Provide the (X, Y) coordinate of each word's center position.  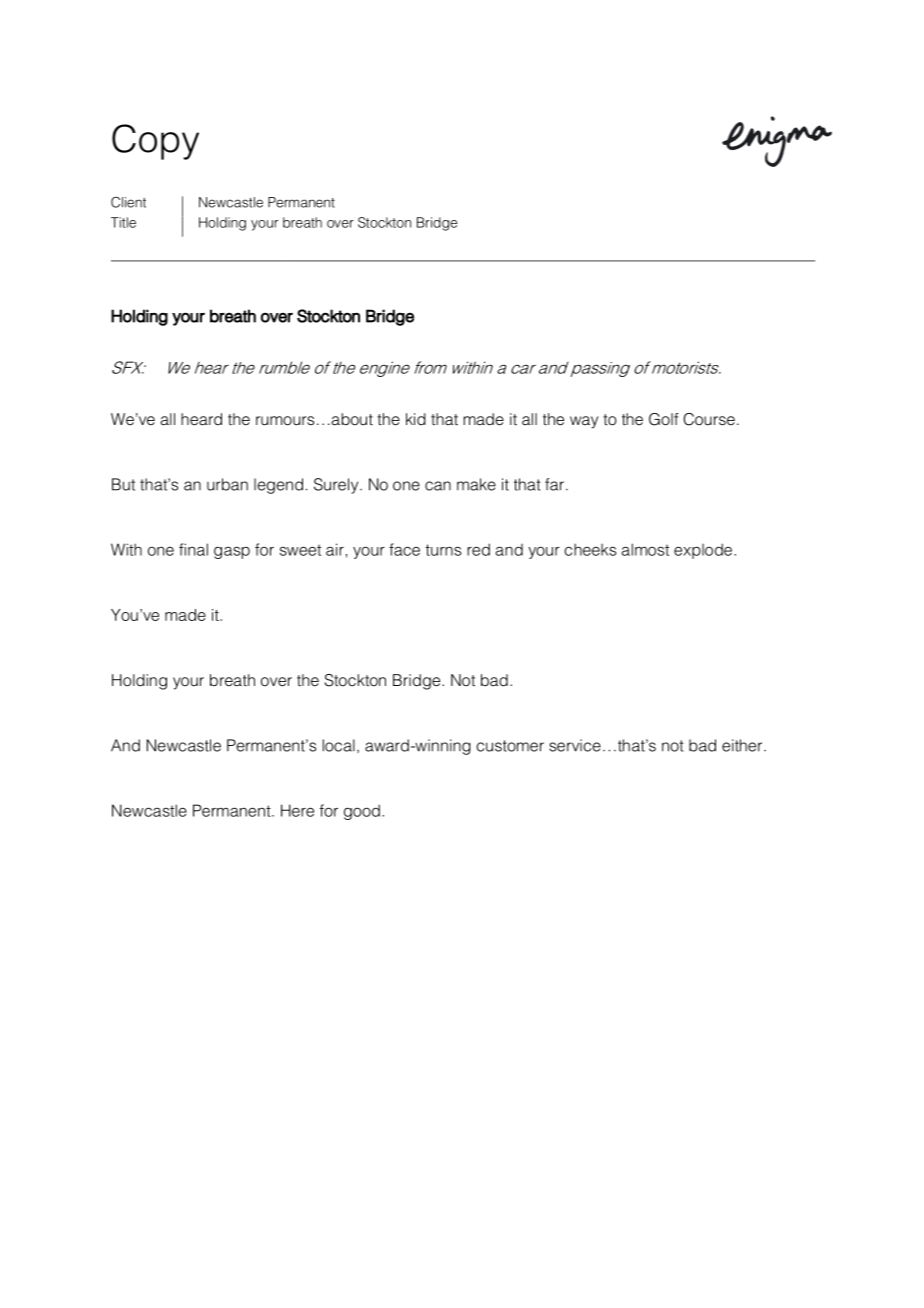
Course (709, 419)
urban (227, 484)
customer (510, 746)
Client (128, 202)
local (339, 745)
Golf (664, 419)
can (438, 486)
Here (297, 810)
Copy (155, 142)
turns (443, 550)
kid (416, 419)
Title (123, 222)
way (584, 422)
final (193, 549)
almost (645, 549)
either (743, 745)
